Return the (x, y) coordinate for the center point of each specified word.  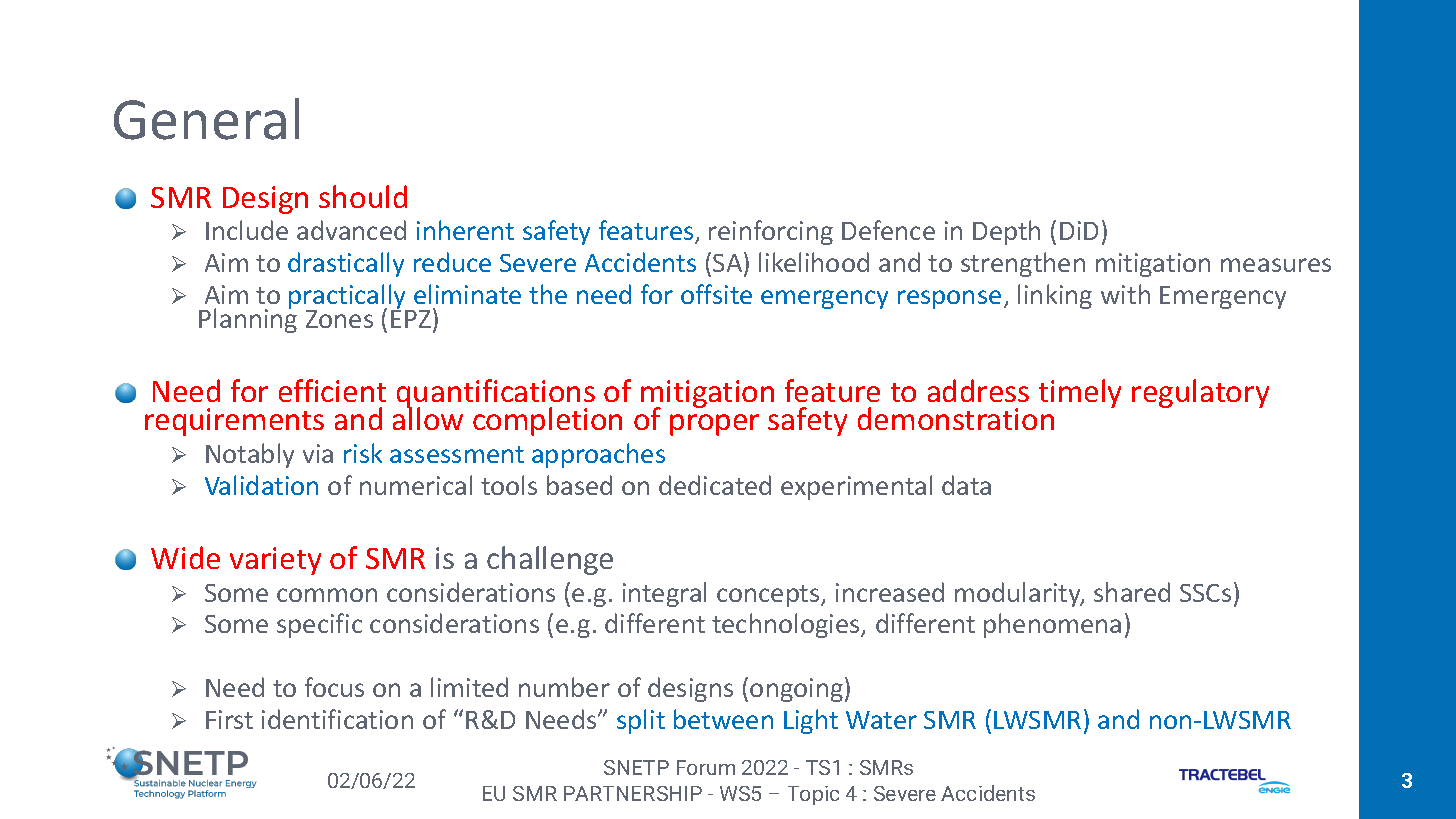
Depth (1006, 232)
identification (337, 719)
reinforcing (771, 232)
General (206, 119)
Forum (706, 767)
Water (881, 720)
